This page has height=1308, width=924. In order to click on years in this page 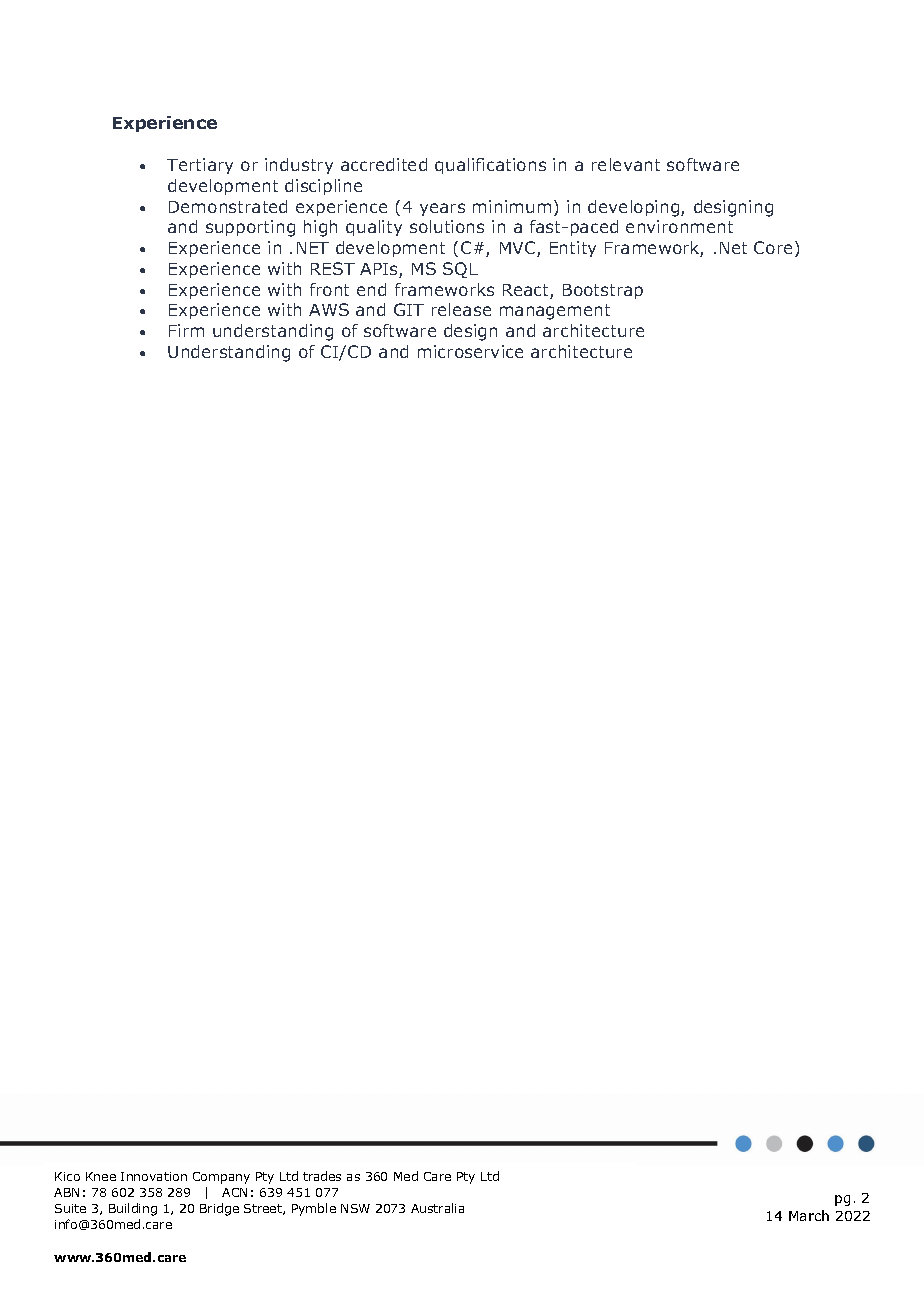, I will do `click(442, 209)`.
